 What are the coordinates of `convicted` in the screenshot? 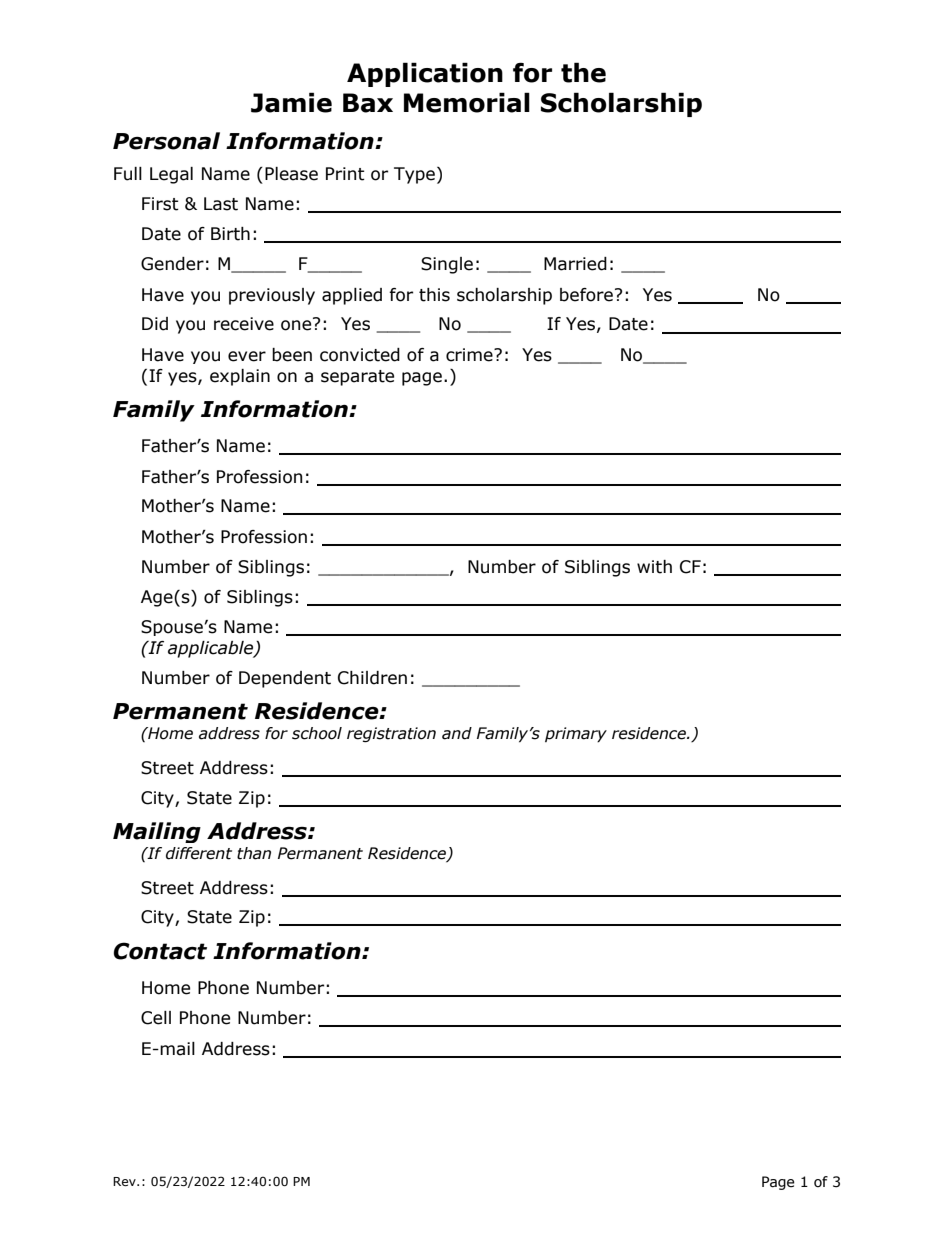 It's located at (360, 355).
